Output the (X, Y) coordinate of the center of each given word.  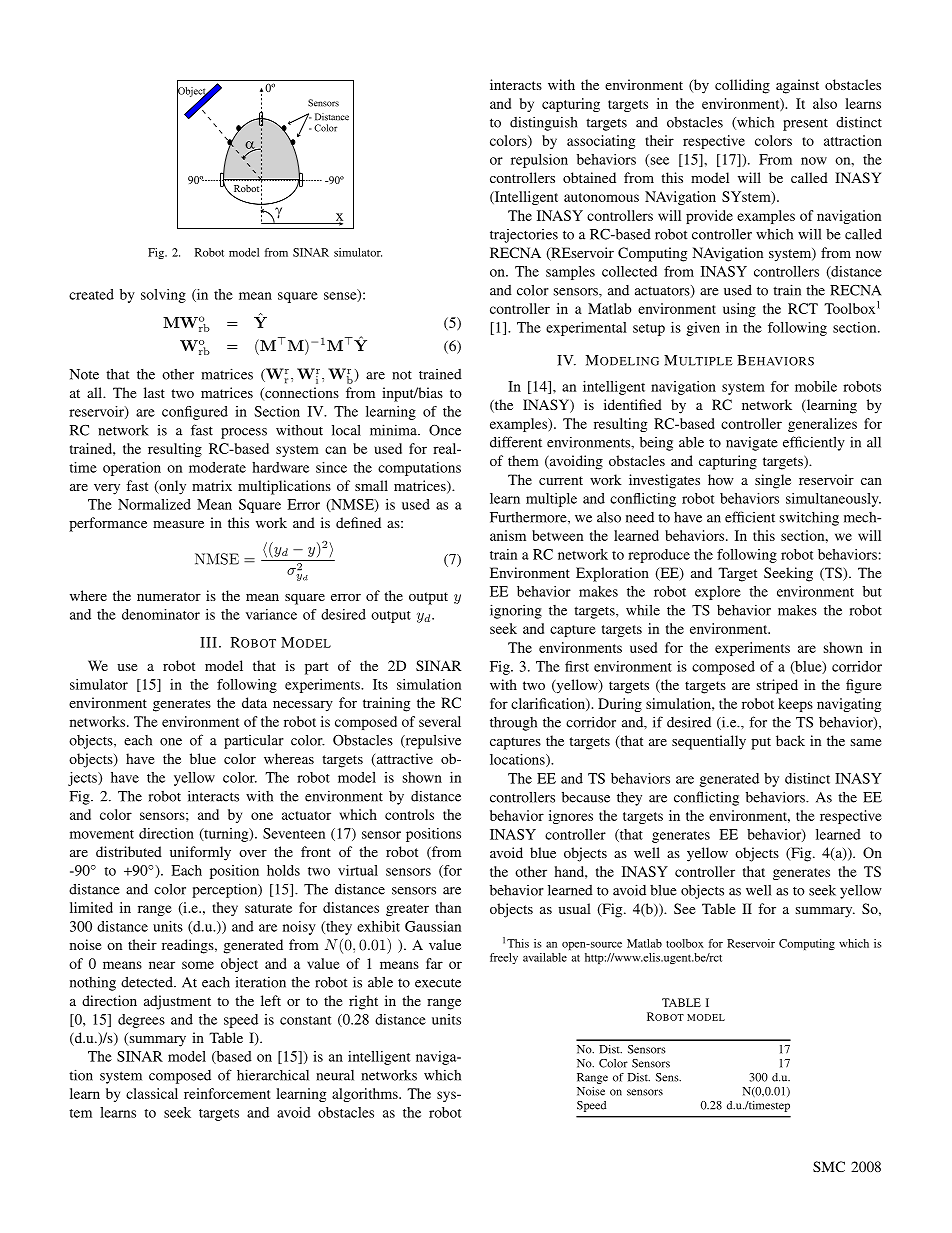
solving (163, 296)
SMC (829, 1166)
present (805, 124)
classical (152, 1093)
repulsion (539, 161)
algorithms (366, 1095)
